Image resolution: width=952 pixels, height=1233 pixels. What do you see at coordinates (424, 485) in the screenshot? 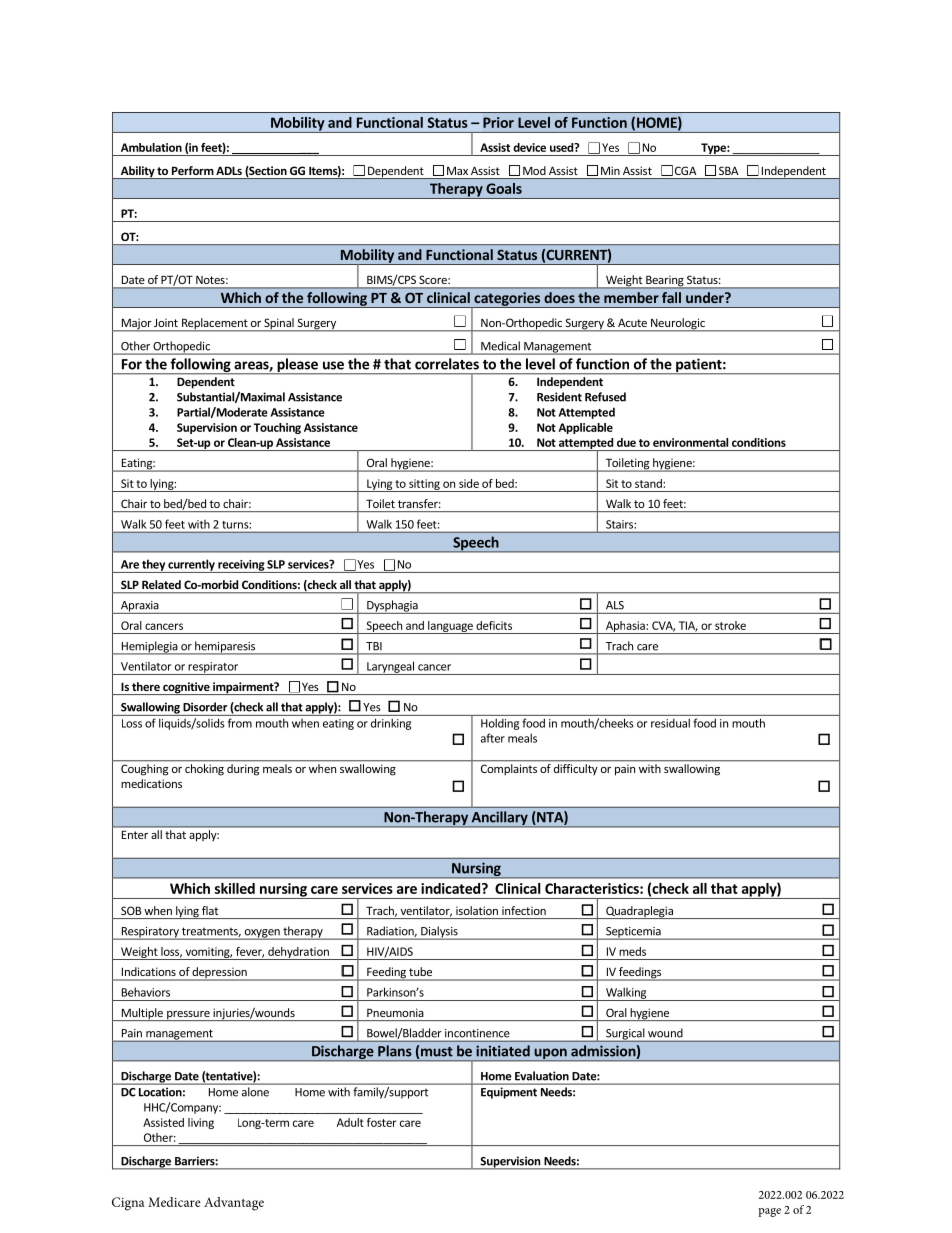
I see `sitting` at bounding box center [424, 485].
